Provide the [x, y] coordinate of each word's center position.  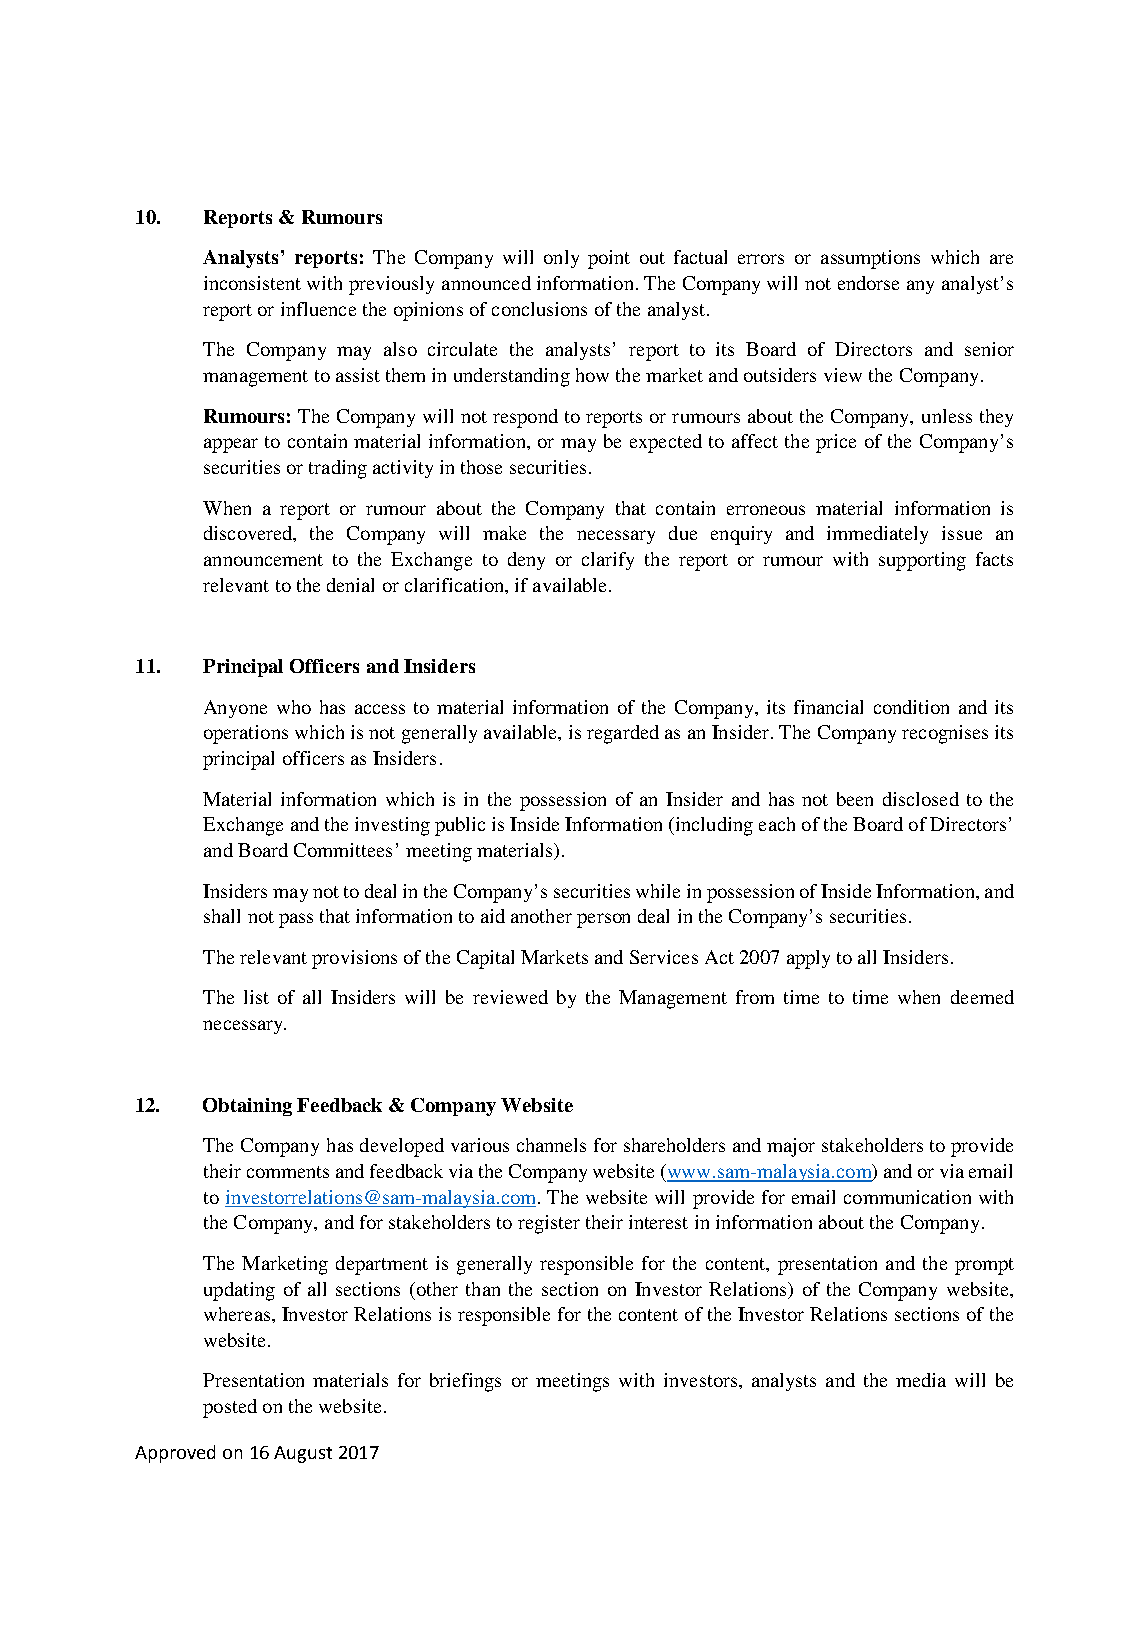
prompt [984, 1266]
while [658, 891]
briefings [465, 1382]
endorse [868, 283]
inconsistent [252, 283]
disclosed [921, 799]
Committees [343, 850]
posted [230, 1408]
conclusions [539, 309]
